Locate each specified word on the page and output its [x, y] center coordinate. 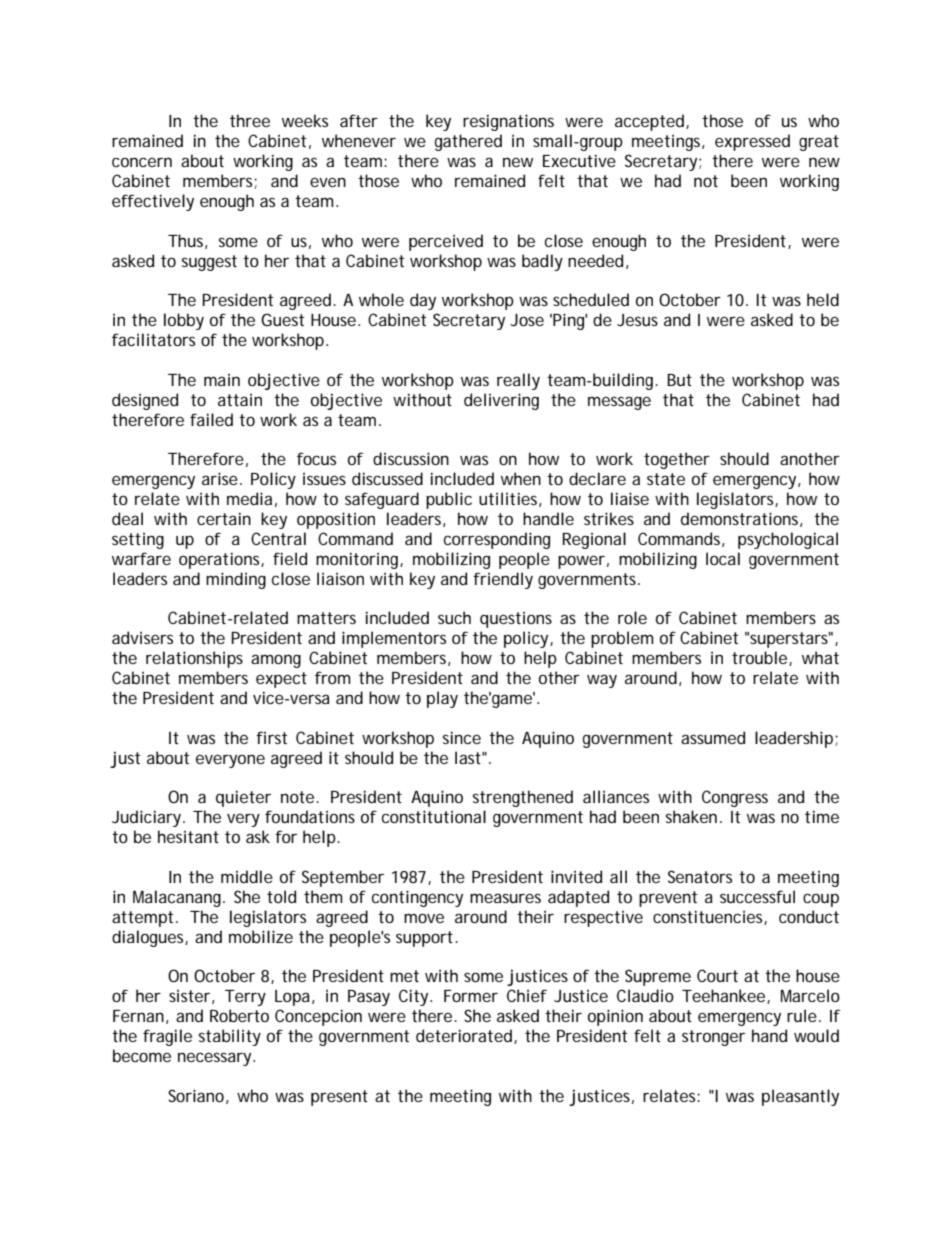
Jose [527, 320]
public [449, 500]
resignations [508, 122]
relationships [194, 659]
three [250, 120]
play [442, 699]
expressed [752, 142]
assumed [713, 737]
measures [505, 898]
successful [757, 896]
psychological [788, 540]
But [679, 380]
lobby [184, 321]
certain [224, 518]
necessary [216, 1059]
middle [247, 876]
